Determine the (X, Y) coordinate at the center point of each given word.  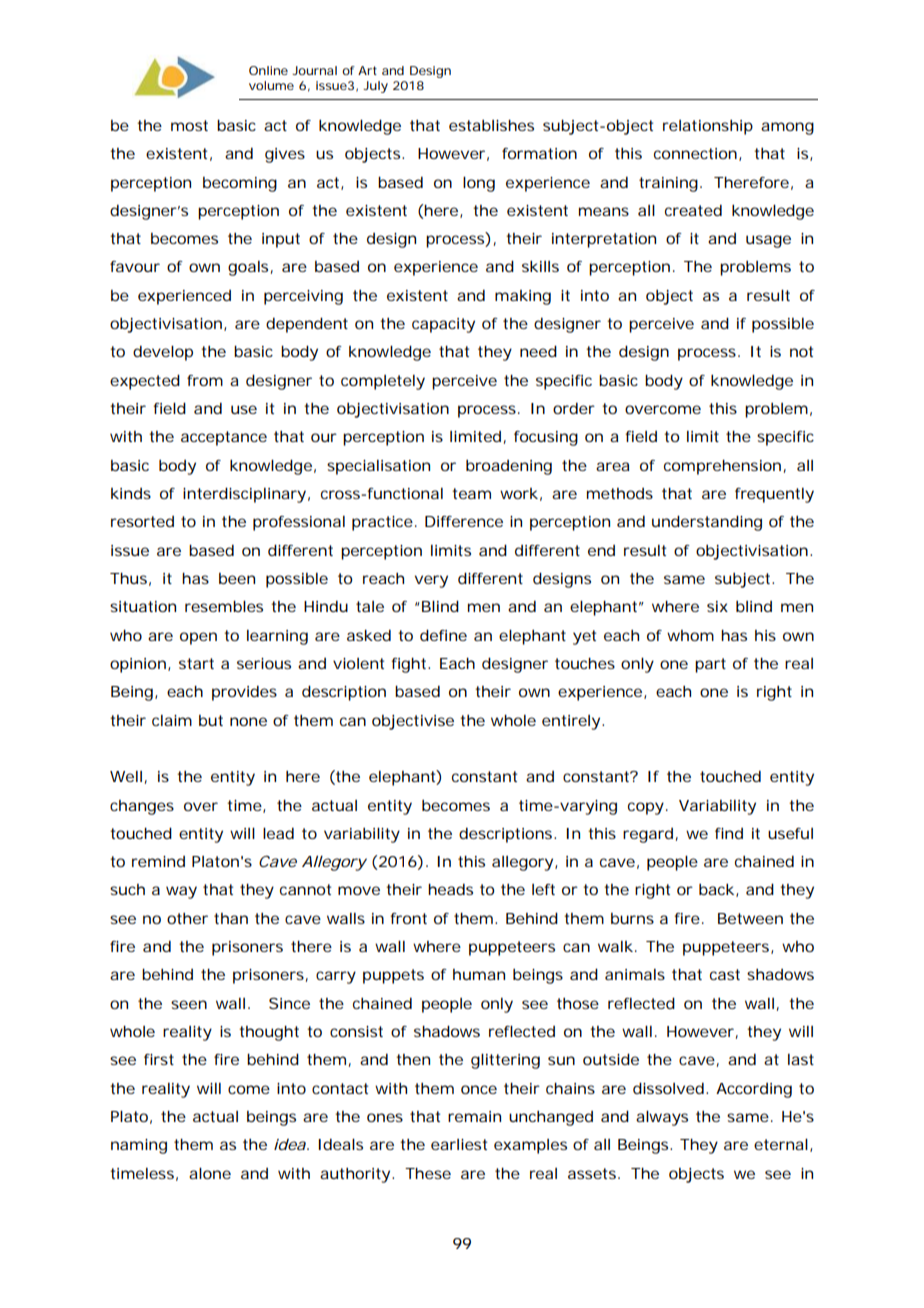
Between (750, 918)
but (211, 720)
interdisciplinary (244, 495)
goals (248, 268)
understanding (707, 523)
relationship (708, 127)
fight (410, 665)
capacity (443, 325)
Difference (464, 521)
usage (768, 241)
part (710, 665)
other (187, 918)
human (479, 974)
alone (210, 1173)
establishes (491, 125)
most (189, 125)
